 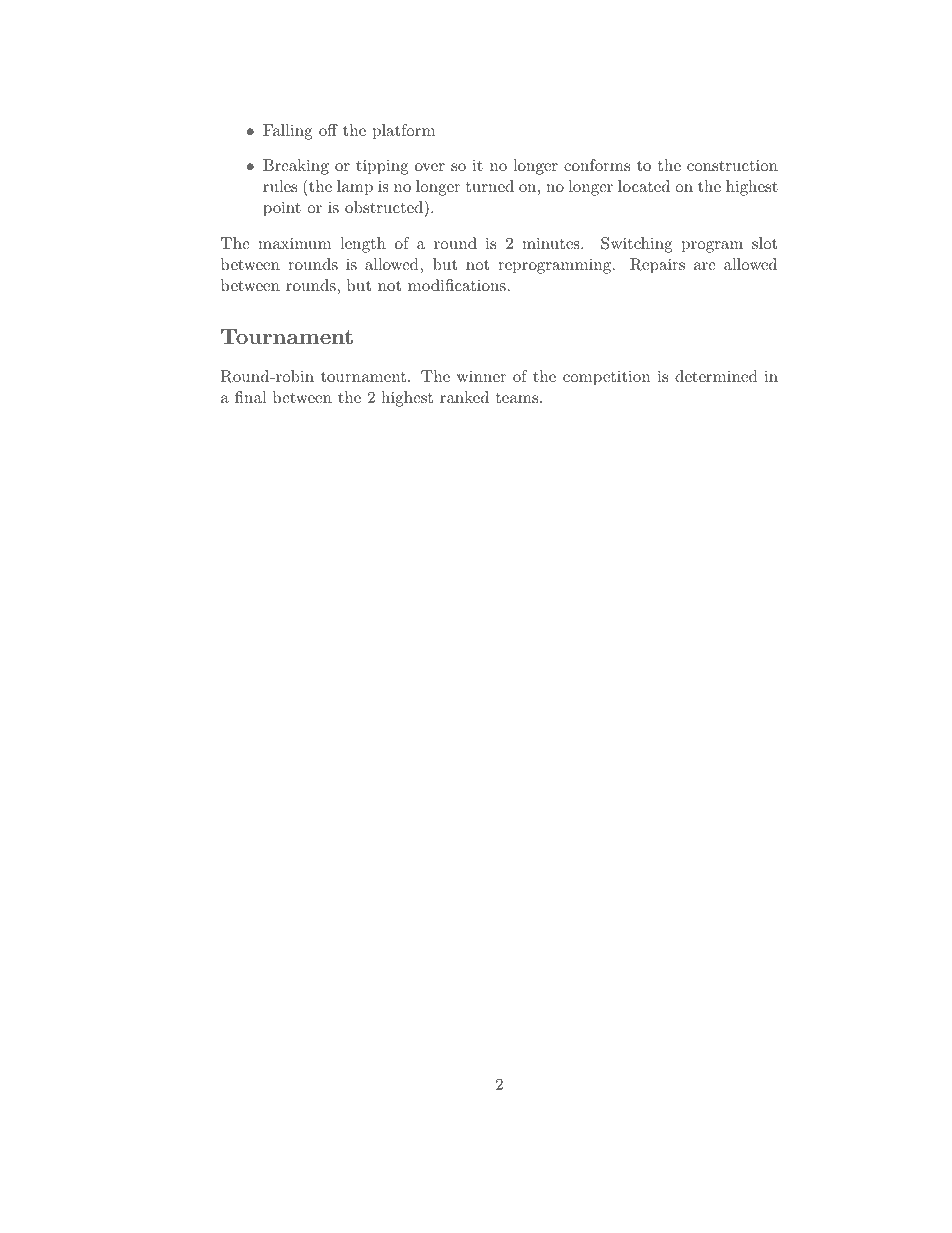 What do you see at coordinates (705, 266) in the page?
I see `are` at bounding box center [705, 266].
